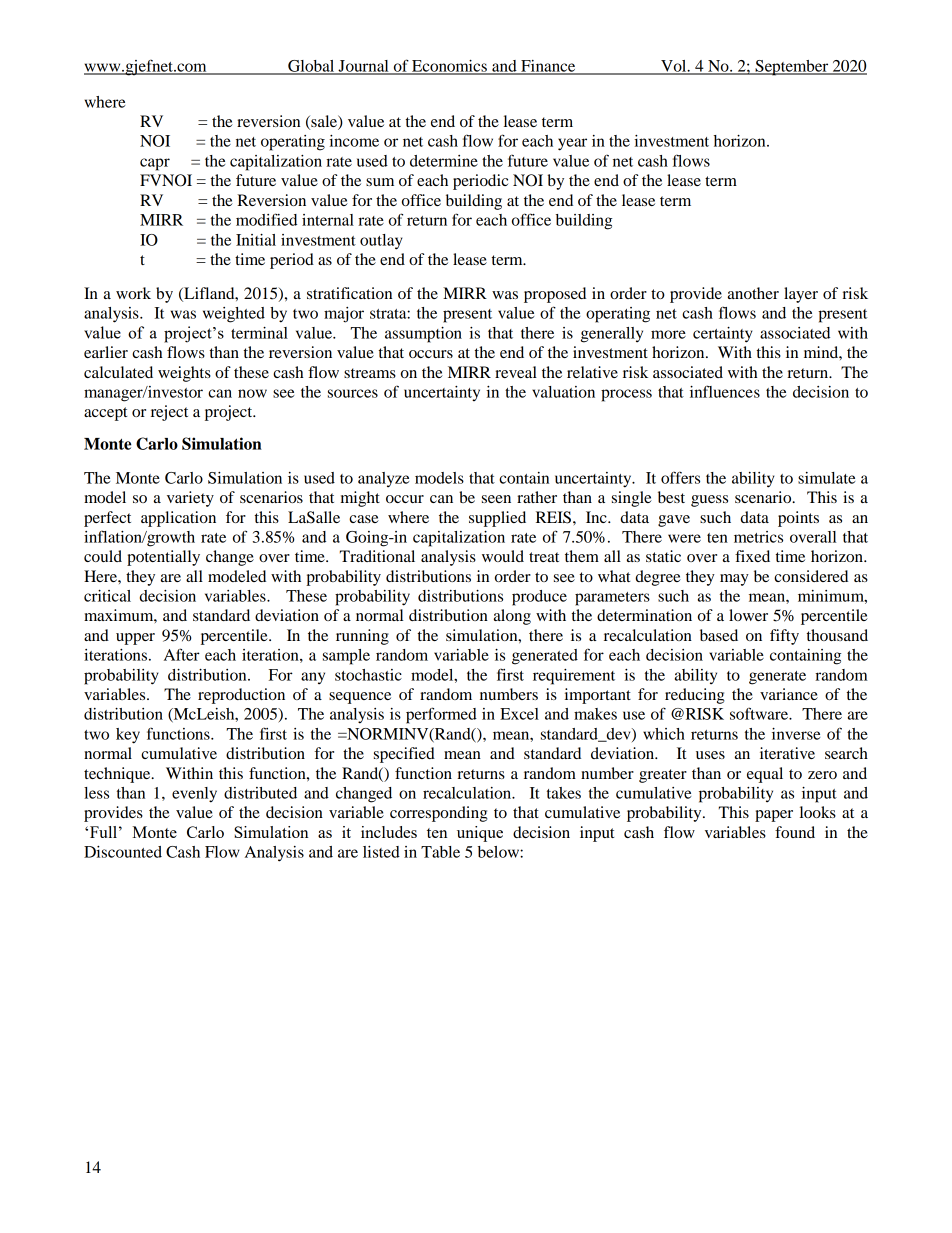  Describe the element at coordinates (163, 558) in the screenshot. I see `potentially` at that location.
